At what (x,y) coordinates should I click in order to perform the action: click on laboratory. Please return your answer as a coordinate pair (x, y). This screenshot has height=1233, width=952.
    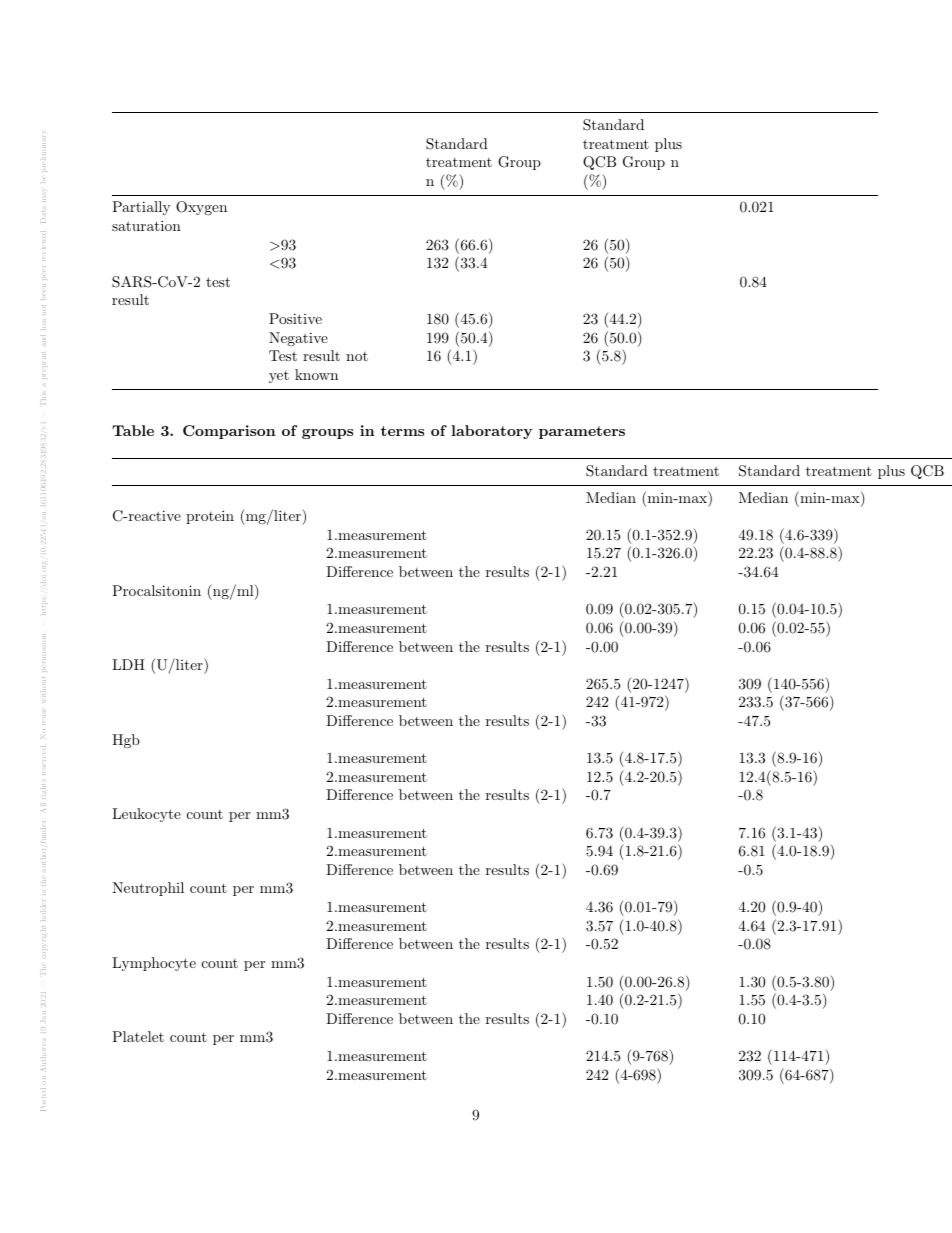
    Looking at the image, I should click on (491, 432).
